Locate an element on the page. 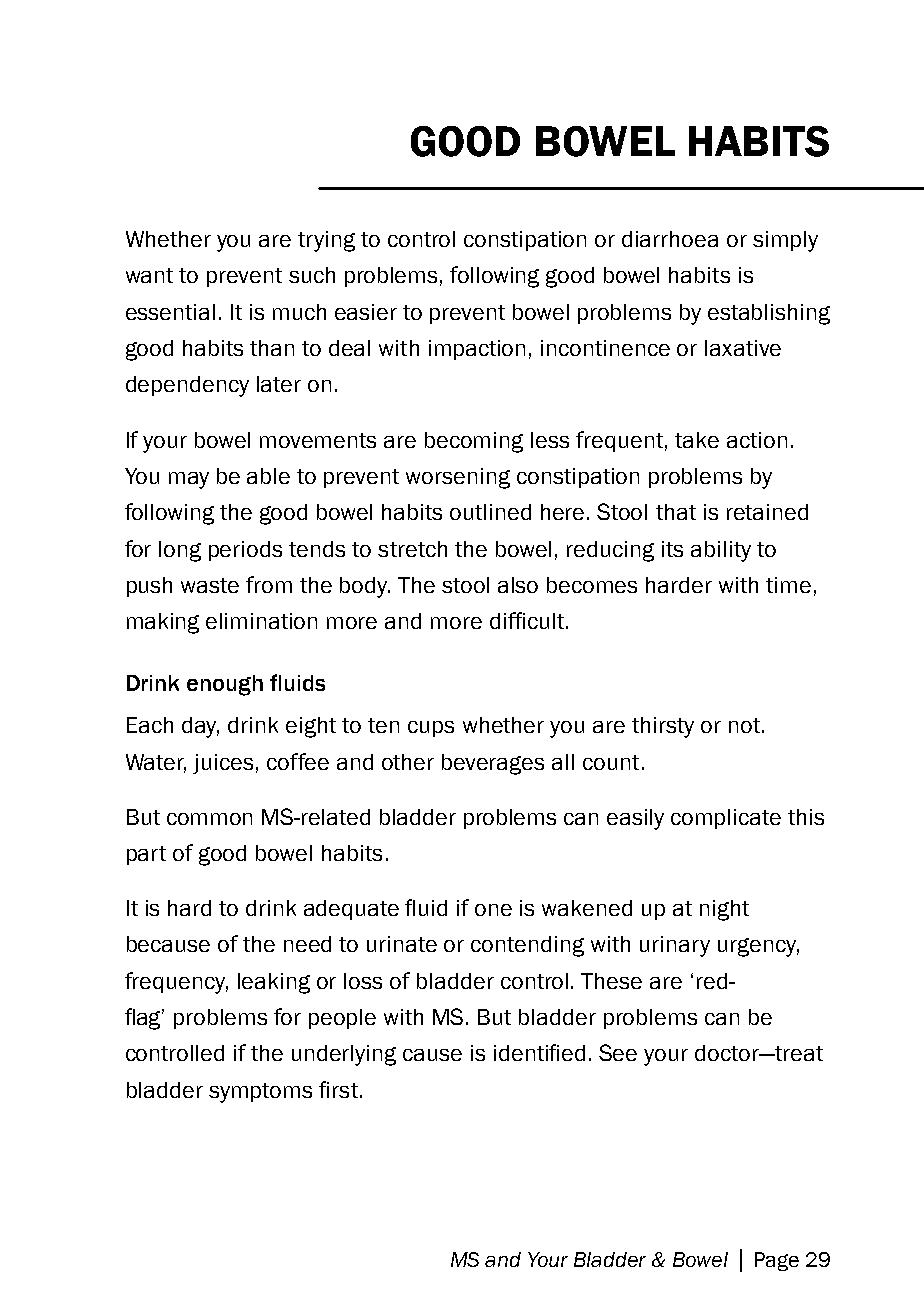 This image has height=1311, width=924. Page is located at coordinates (777, 1261).
